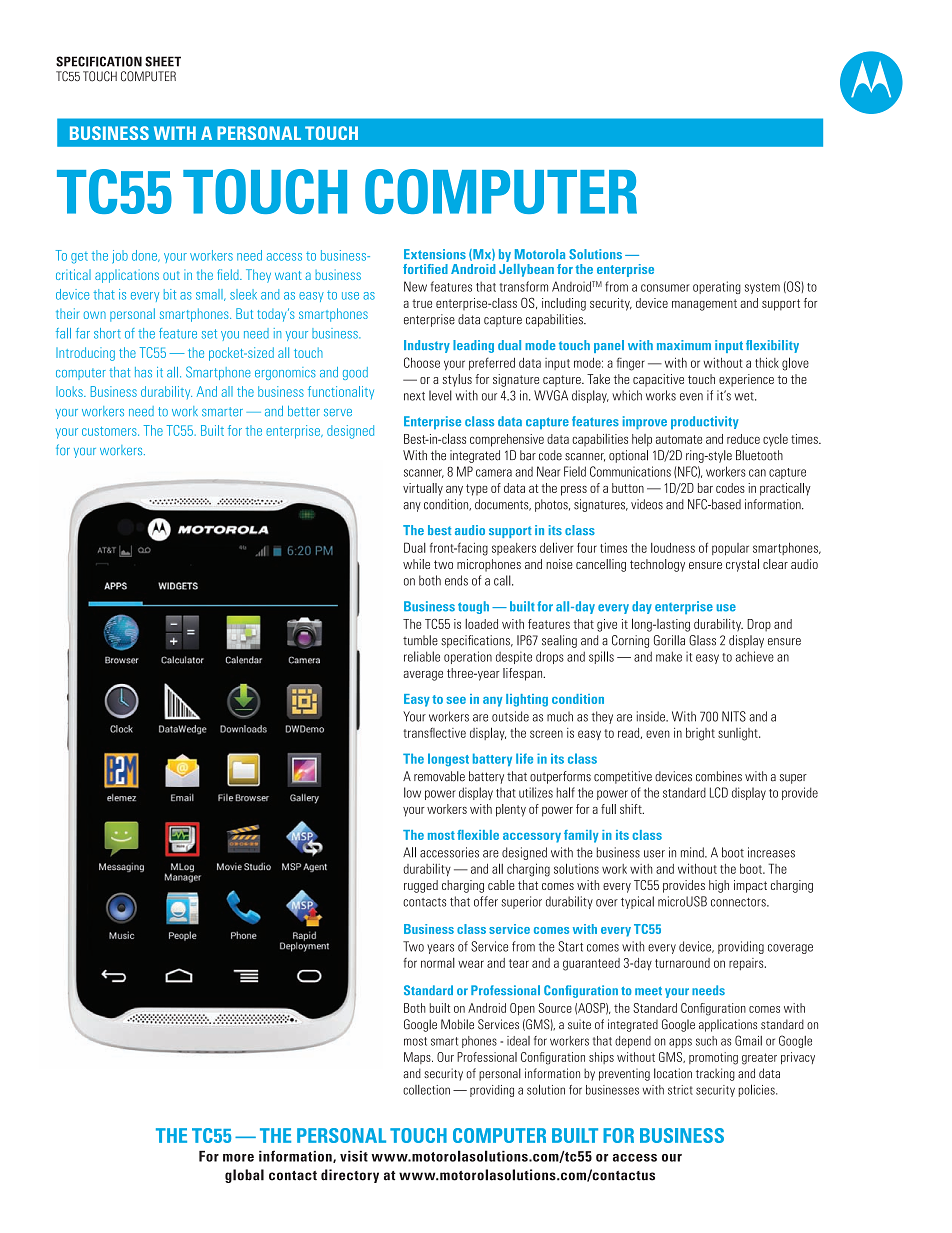 This screenshot has height=1233, width=952. Describe the element at coordinates (170, 294) in the screenshot. I see `bit` at that location.
